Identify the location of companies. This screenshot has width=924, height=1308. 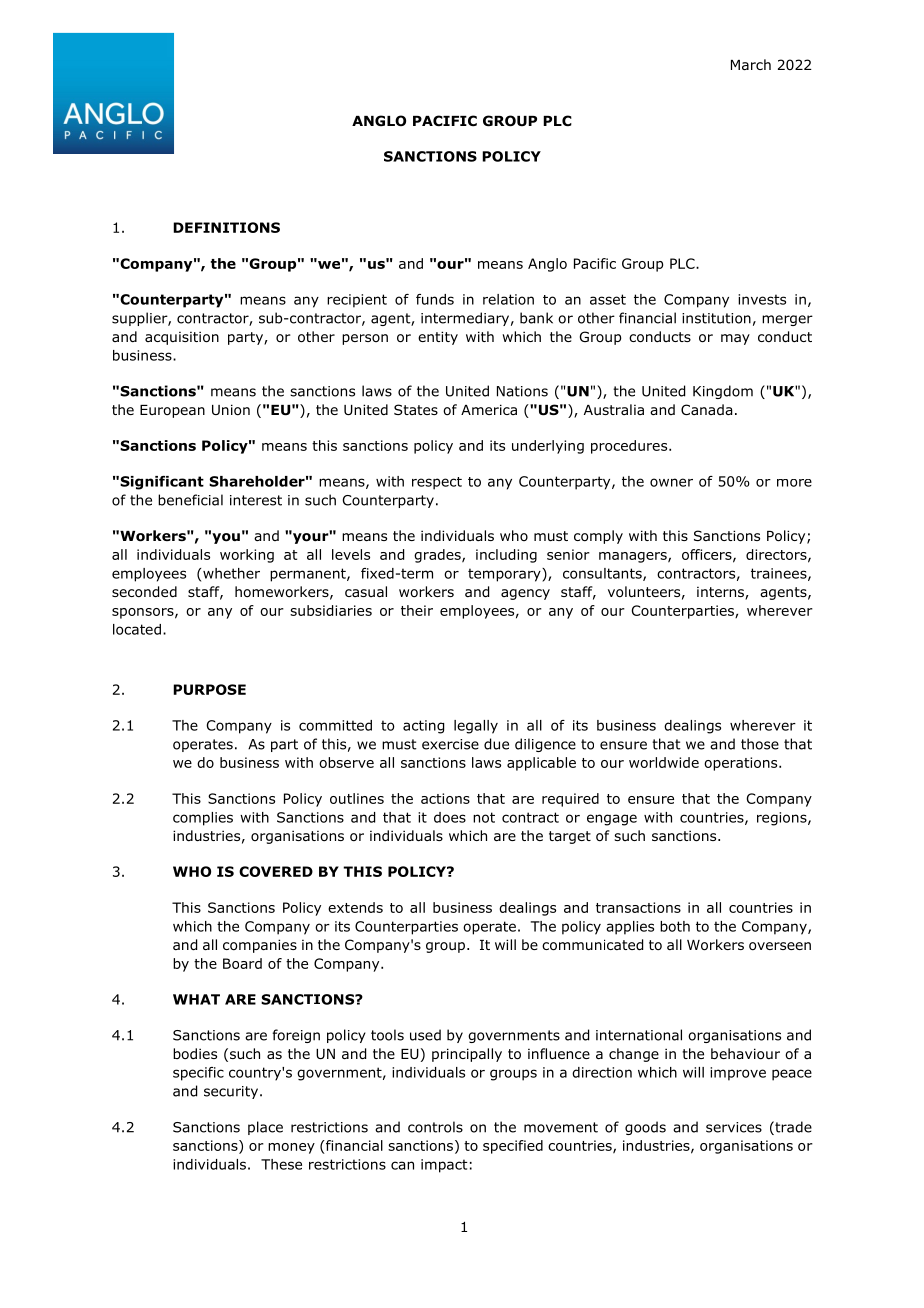
(260, 946).
